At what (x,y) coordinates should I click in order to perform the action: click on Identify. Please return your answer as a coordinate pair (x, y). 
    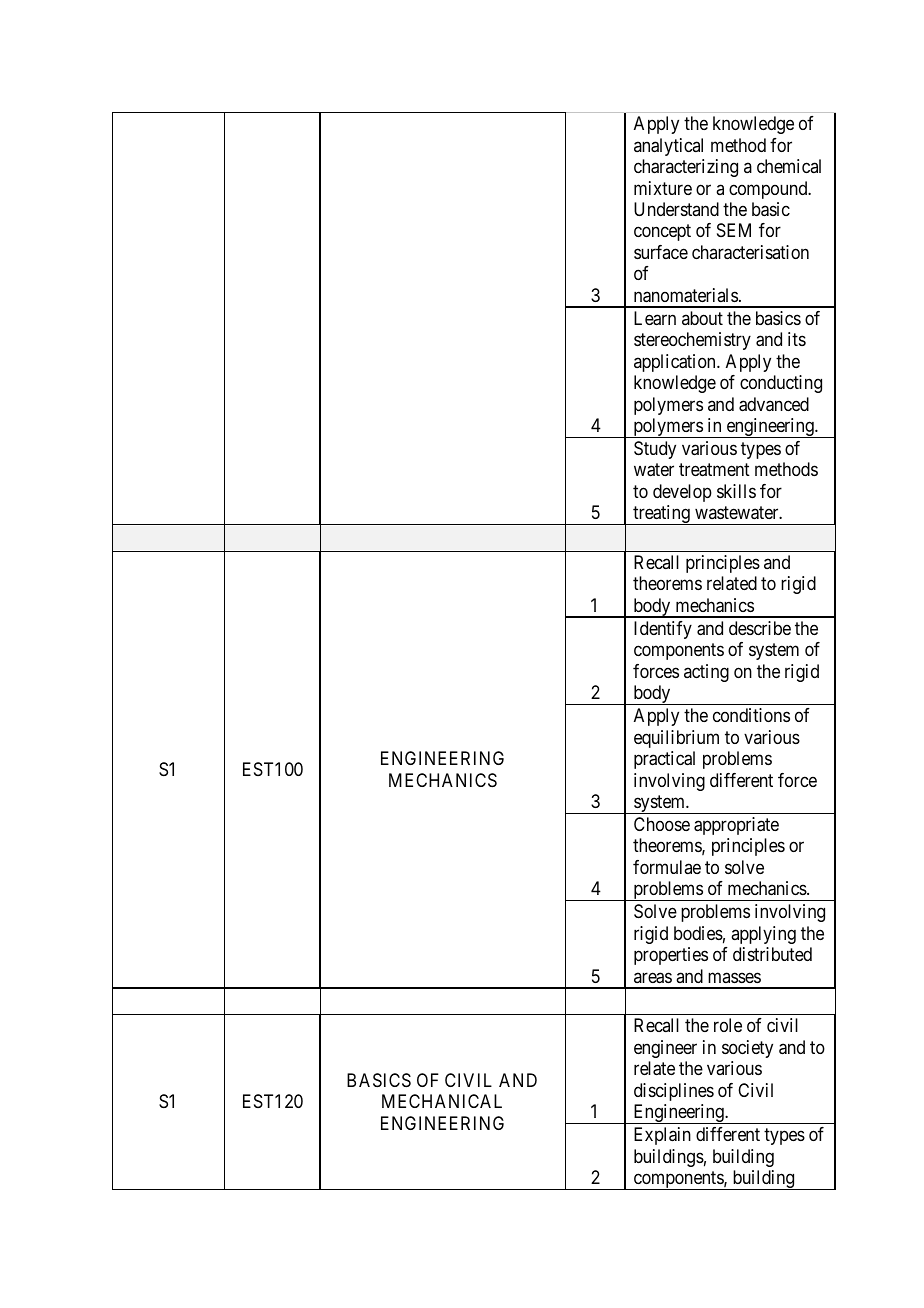
    Looking at the image, I should click on (663, 630).
